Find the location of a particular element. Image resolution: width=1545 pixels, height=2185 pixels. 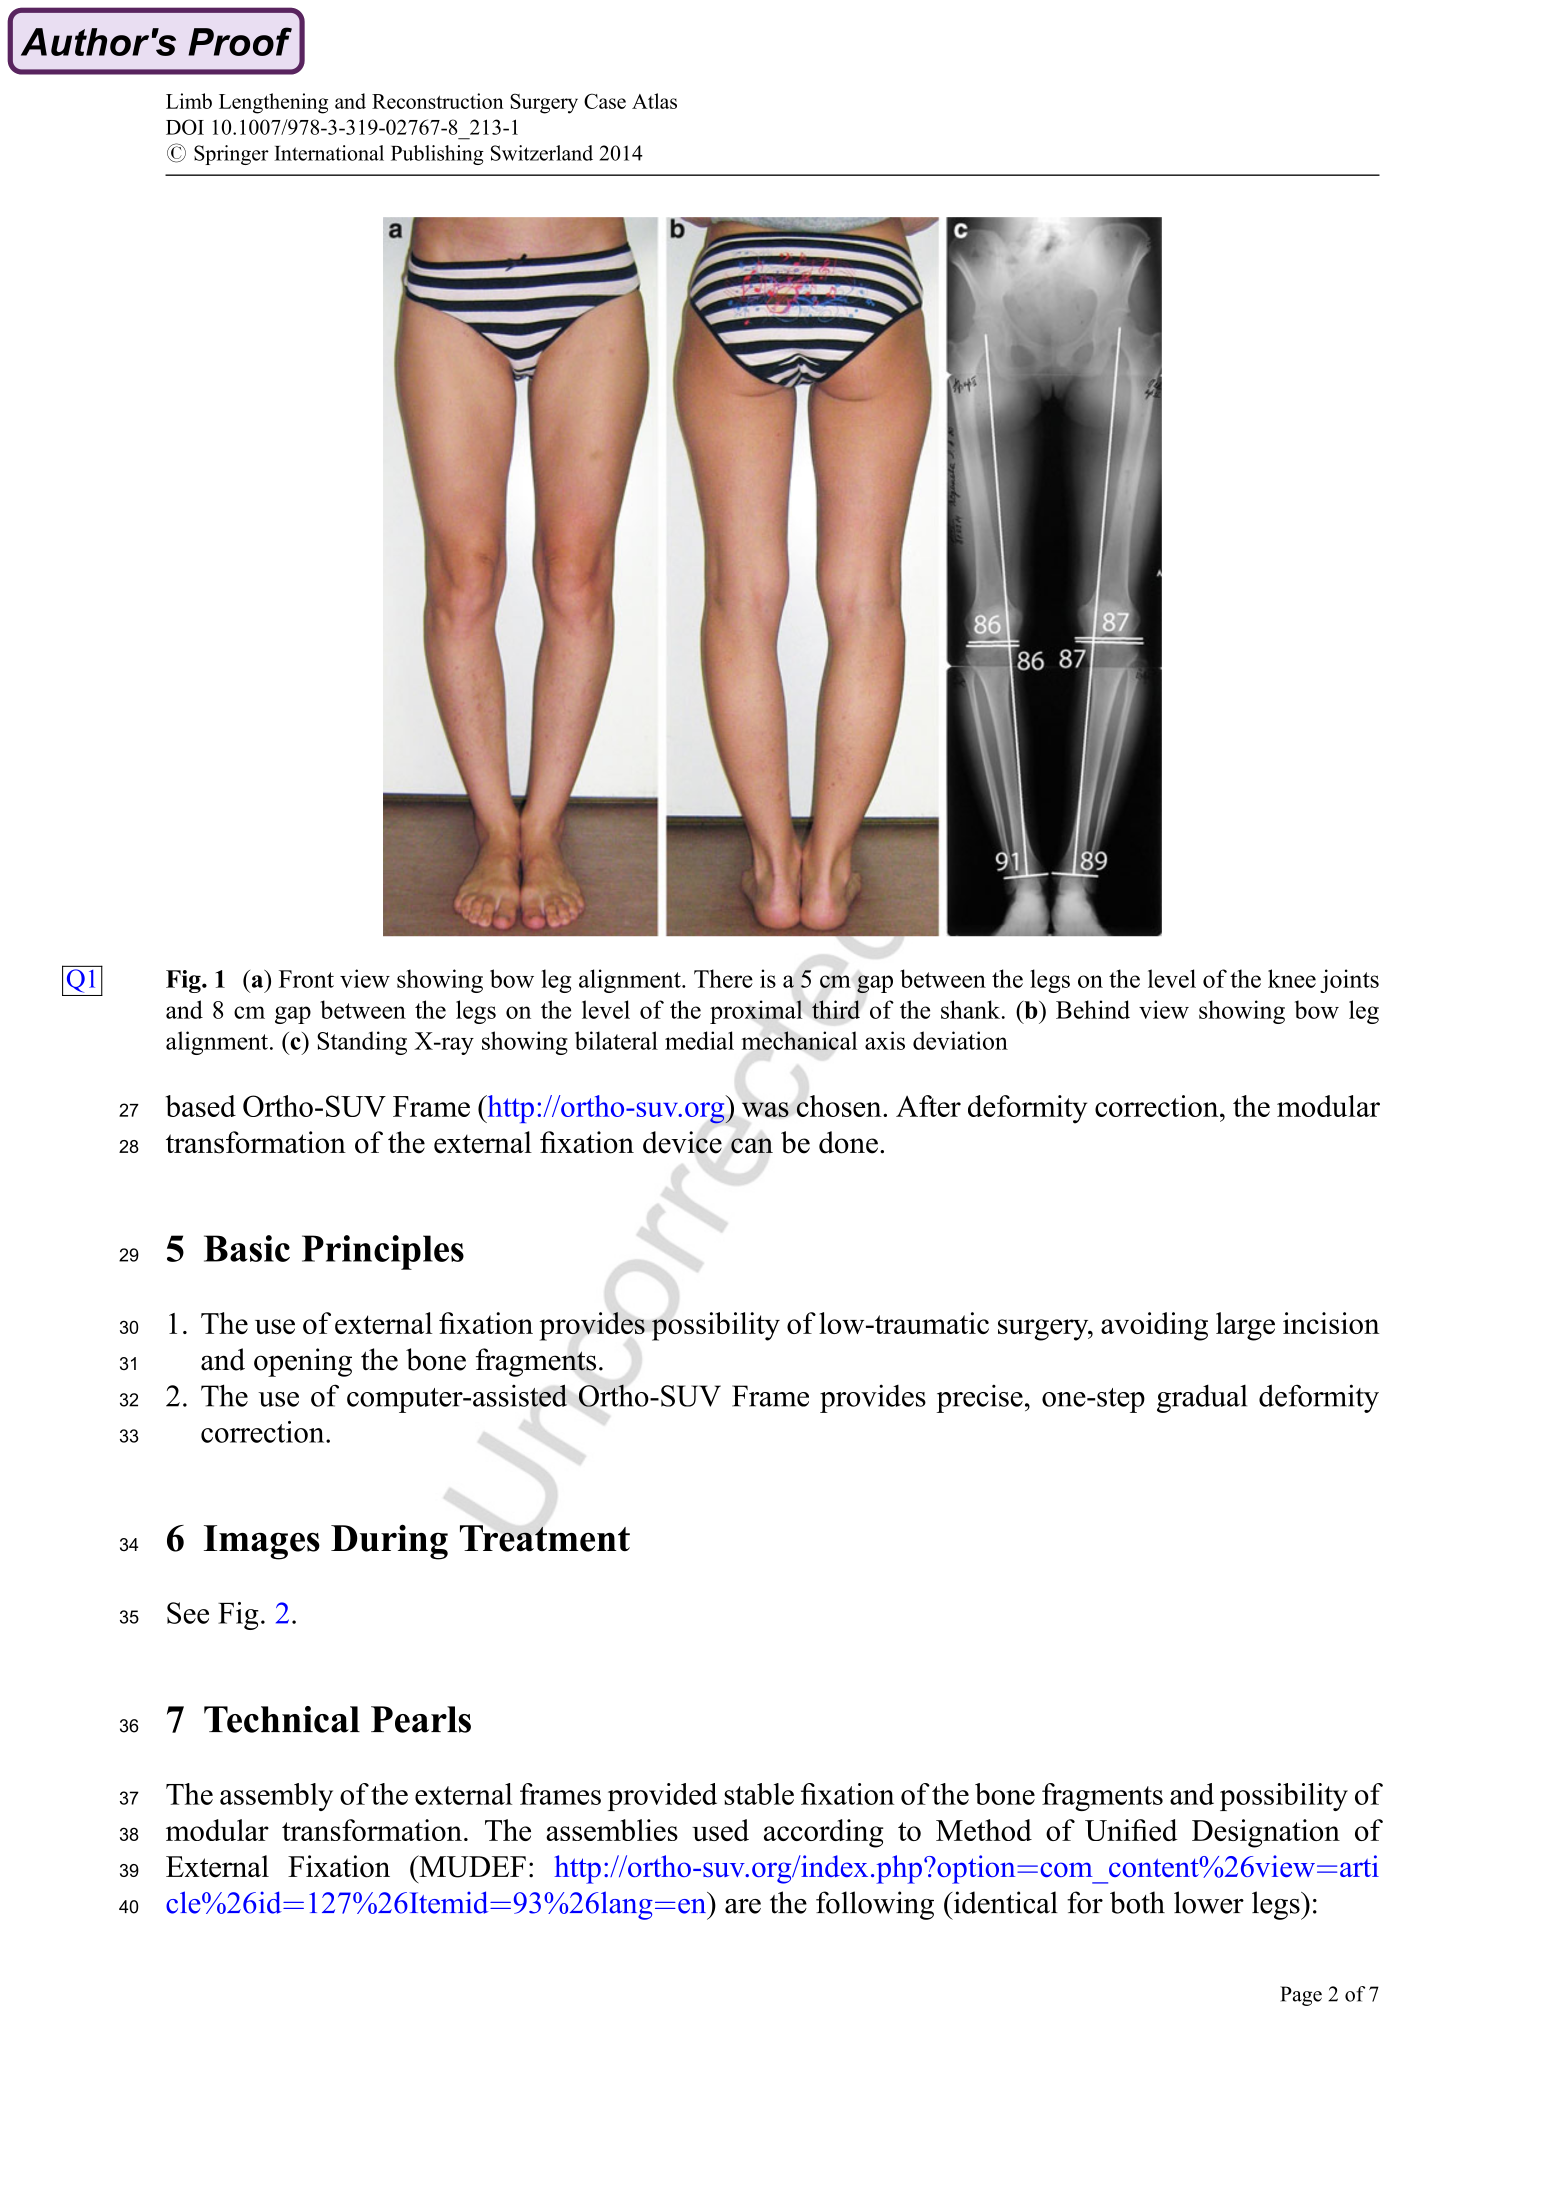

Front is located at coordinates (306, 979).
